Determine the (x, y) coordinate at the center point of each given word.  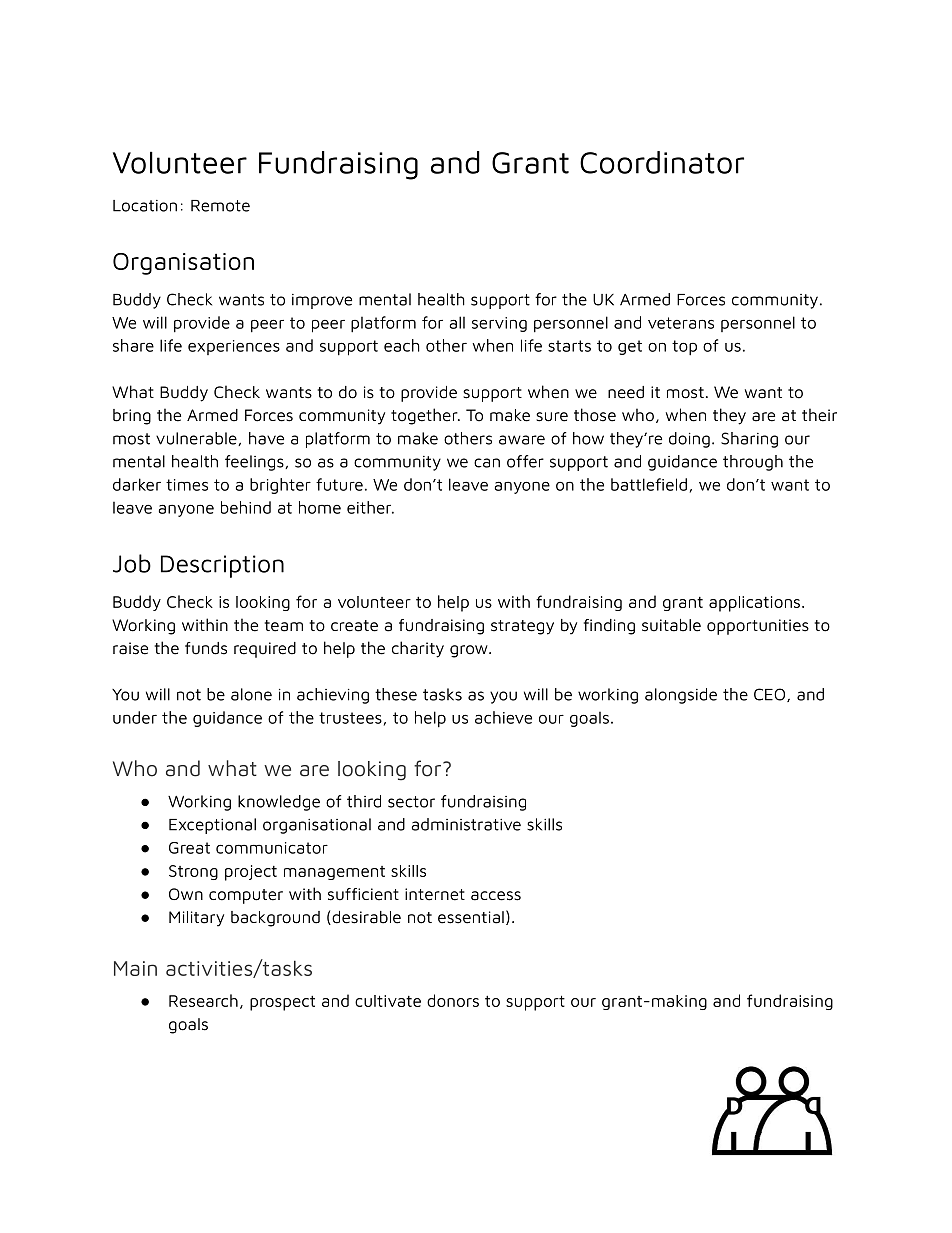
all (457, 322)
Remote (220, 206)
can (487, 463)
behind (246, 507)
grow (470, 651)
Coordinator (662, 162)
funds (206, 648)
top (684, 347)
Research (203, 1000)
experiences (234, 347)
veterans (681, 323)
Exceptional (212, 826)
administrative (466, 824)
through (753, 463)
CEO (771, 695)
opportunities (758, 627)
